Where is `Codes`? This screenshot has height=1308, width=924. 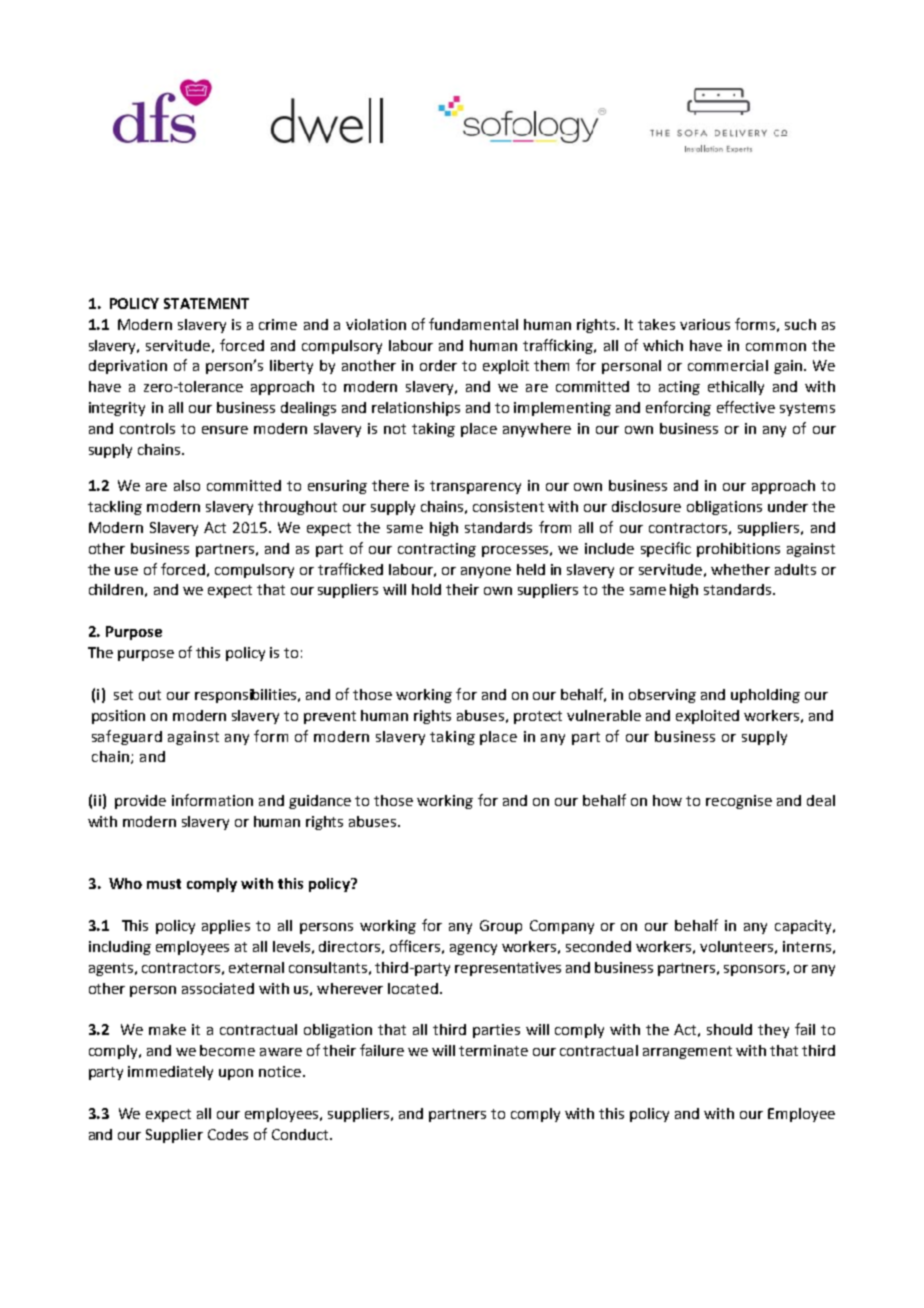 Codes is located at coordinates (228, 1134).
